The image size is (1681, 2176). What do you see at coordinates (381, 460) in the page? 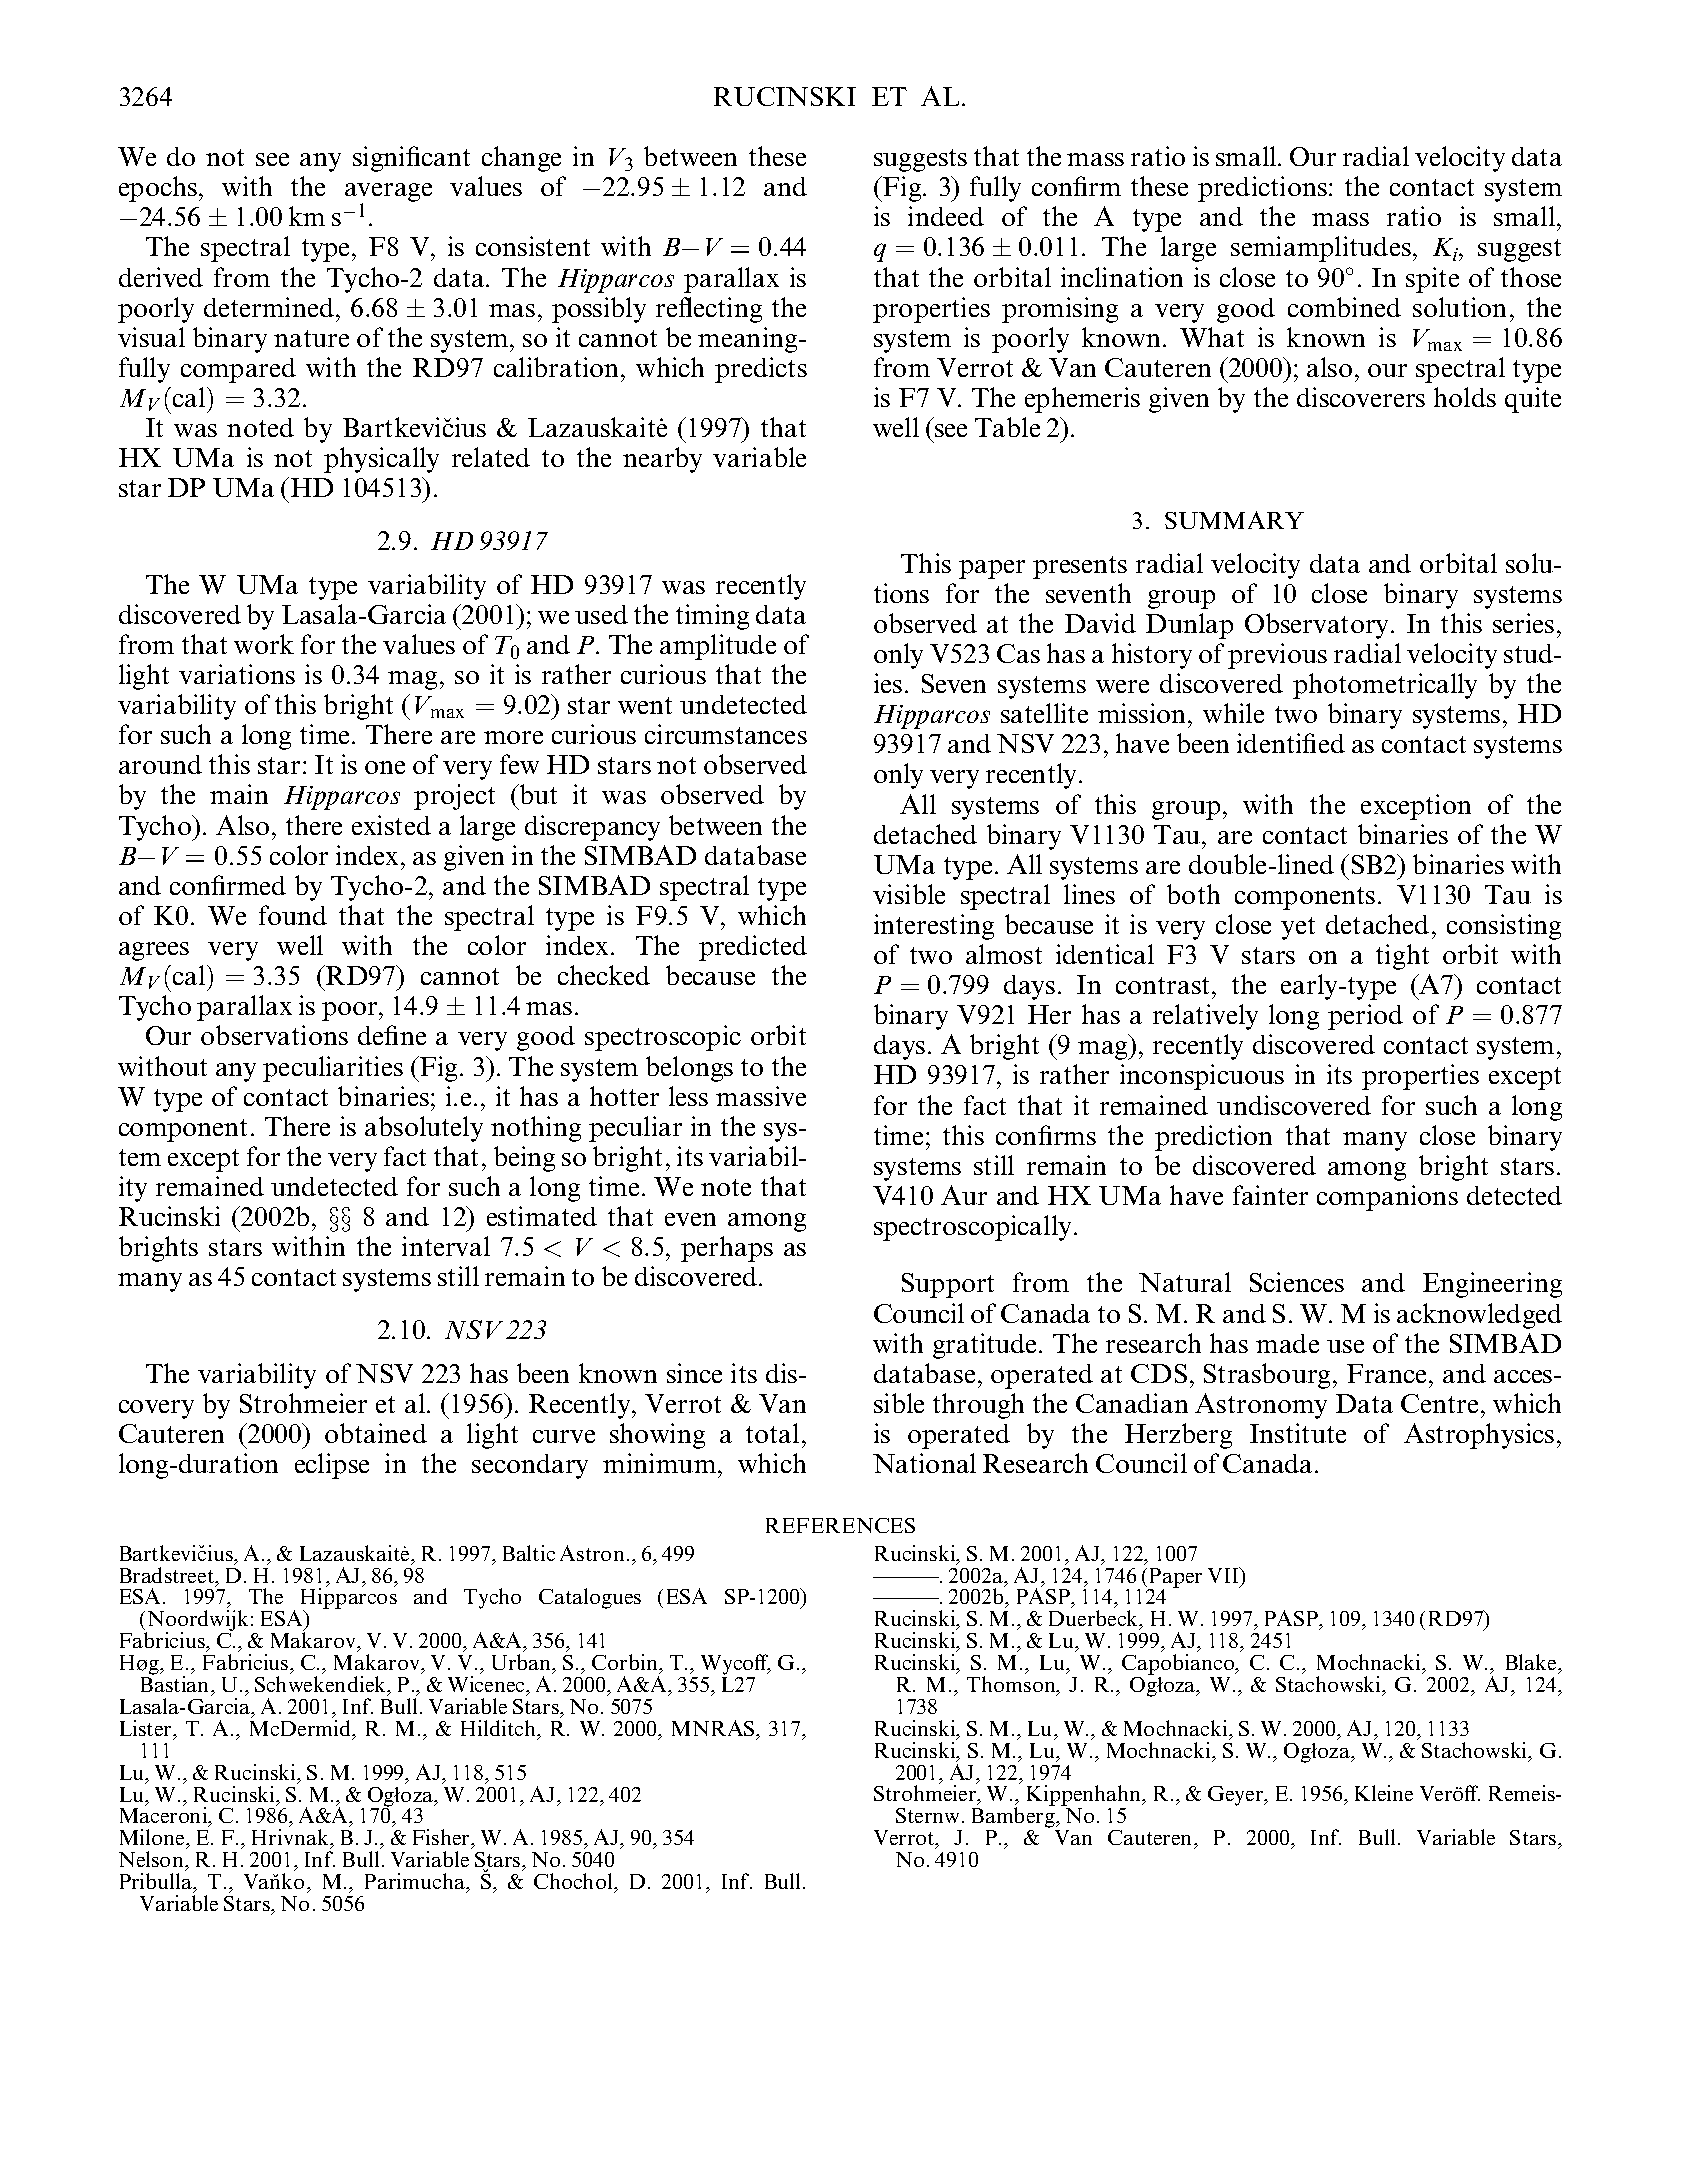
I see `physically` at bounding box center [381, 460].
